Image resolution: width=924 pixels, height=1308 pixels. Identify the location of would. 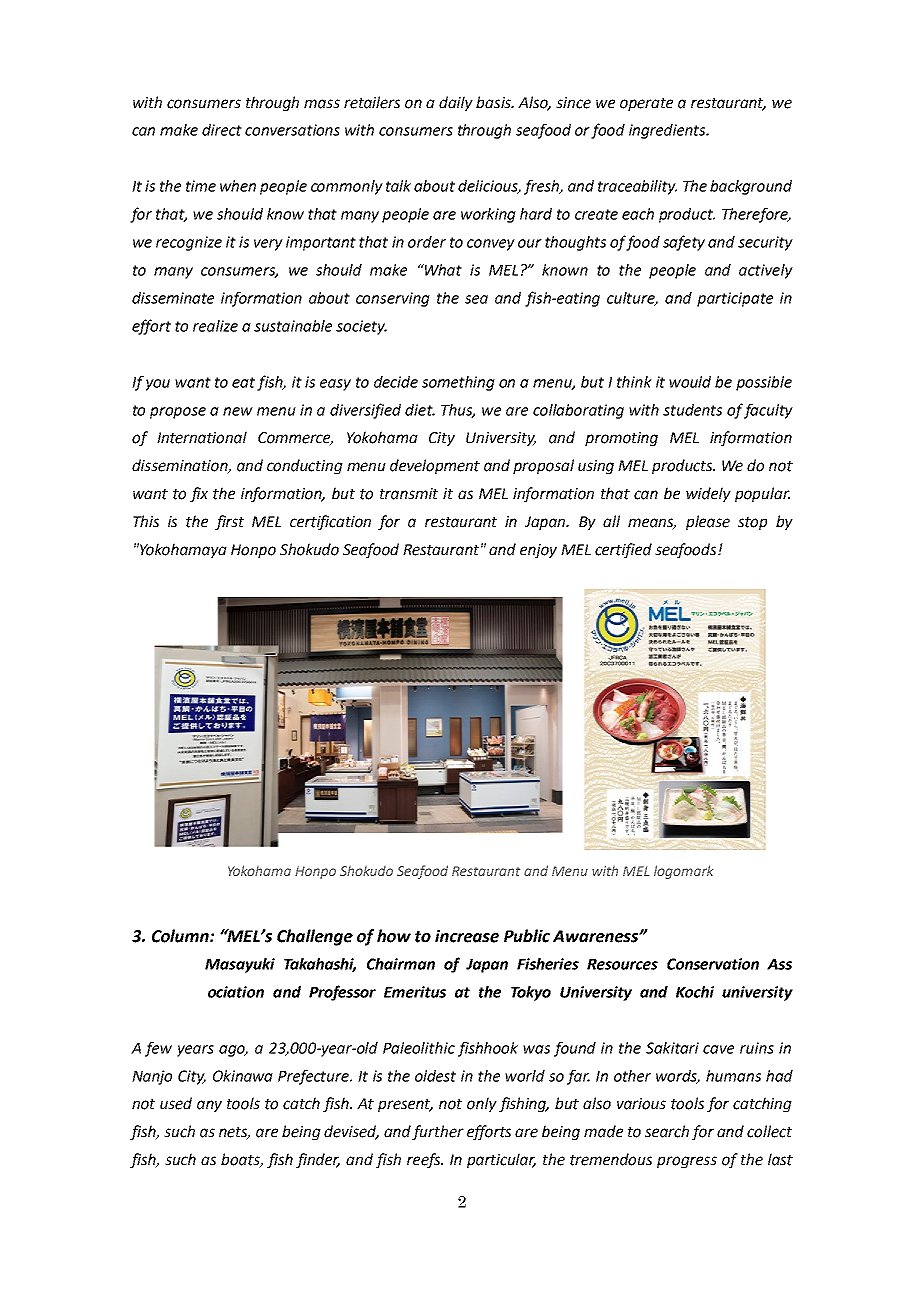
(690, 382).
